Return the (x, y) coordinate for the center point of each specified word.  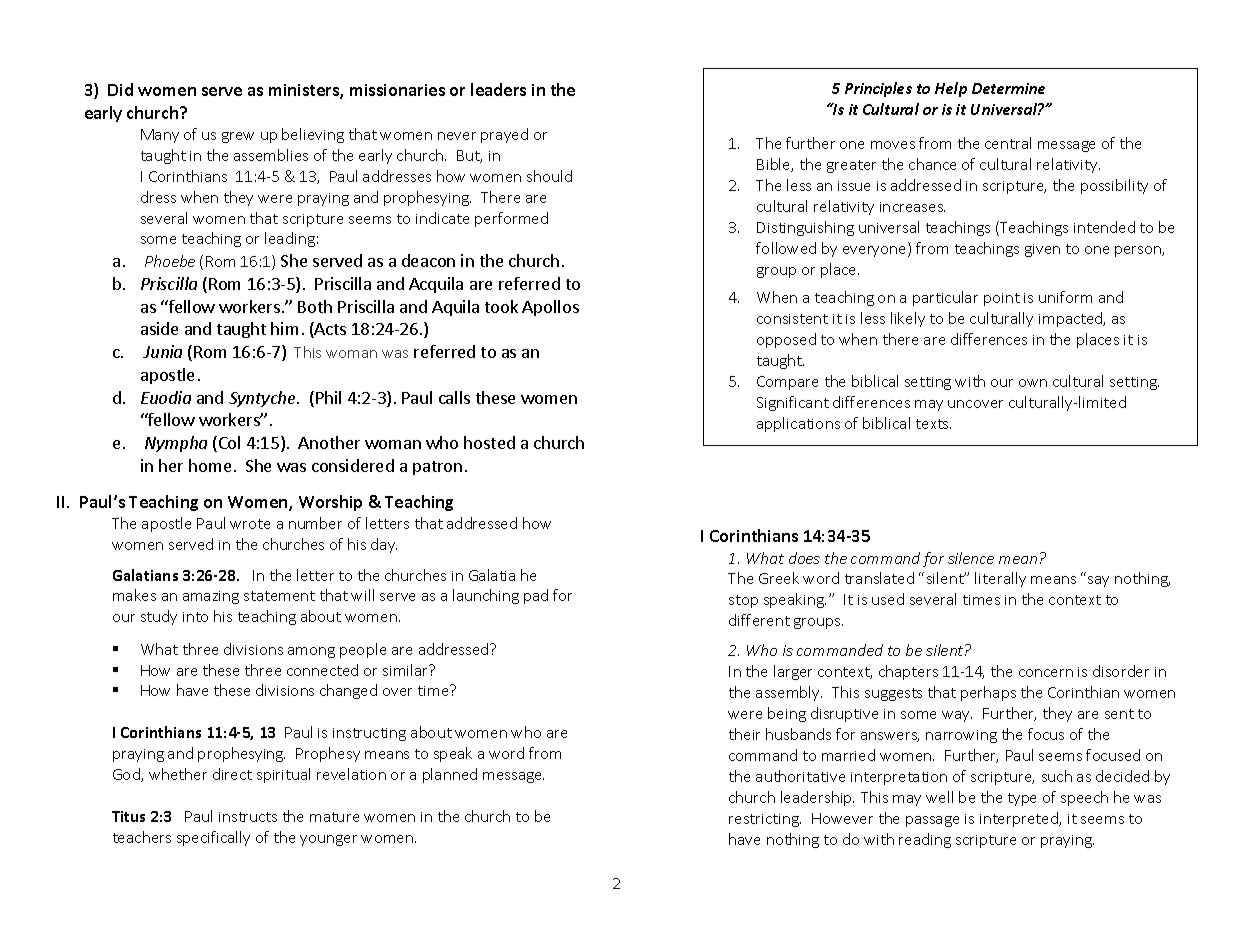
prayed (504, 135)
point (1002, 299)
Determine (1008, 88)
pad (536, 596)
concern (1046, 673)
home (210, 465)
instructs (248, 817)
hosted (489, 442)
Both (315, 306)
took (501, 306)
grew (238, 137)
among (311, 652)
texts (933, 424)
